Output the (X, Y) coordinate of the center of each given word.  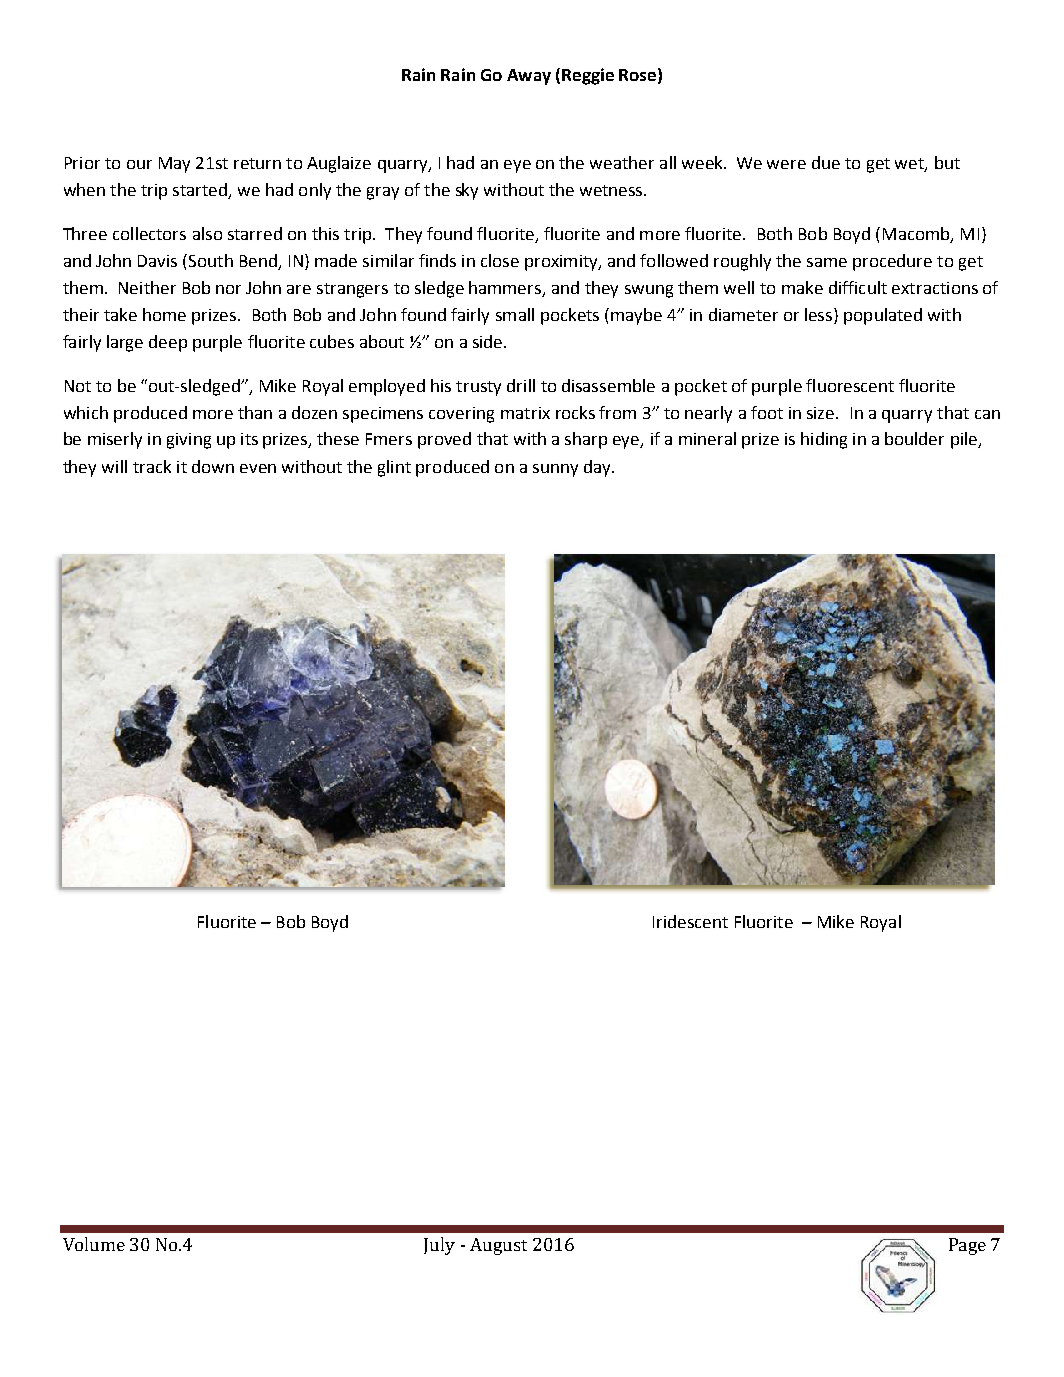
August (498, 1246)
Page (967, 1246)
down (213, 466)
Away (529, 77)
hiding (824, 440)
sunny (555, 470)
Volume (94, 1244)
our (139, 164)
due (826, 162)
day (598, 468)
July (439, 1246)
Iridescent (690, 921)
